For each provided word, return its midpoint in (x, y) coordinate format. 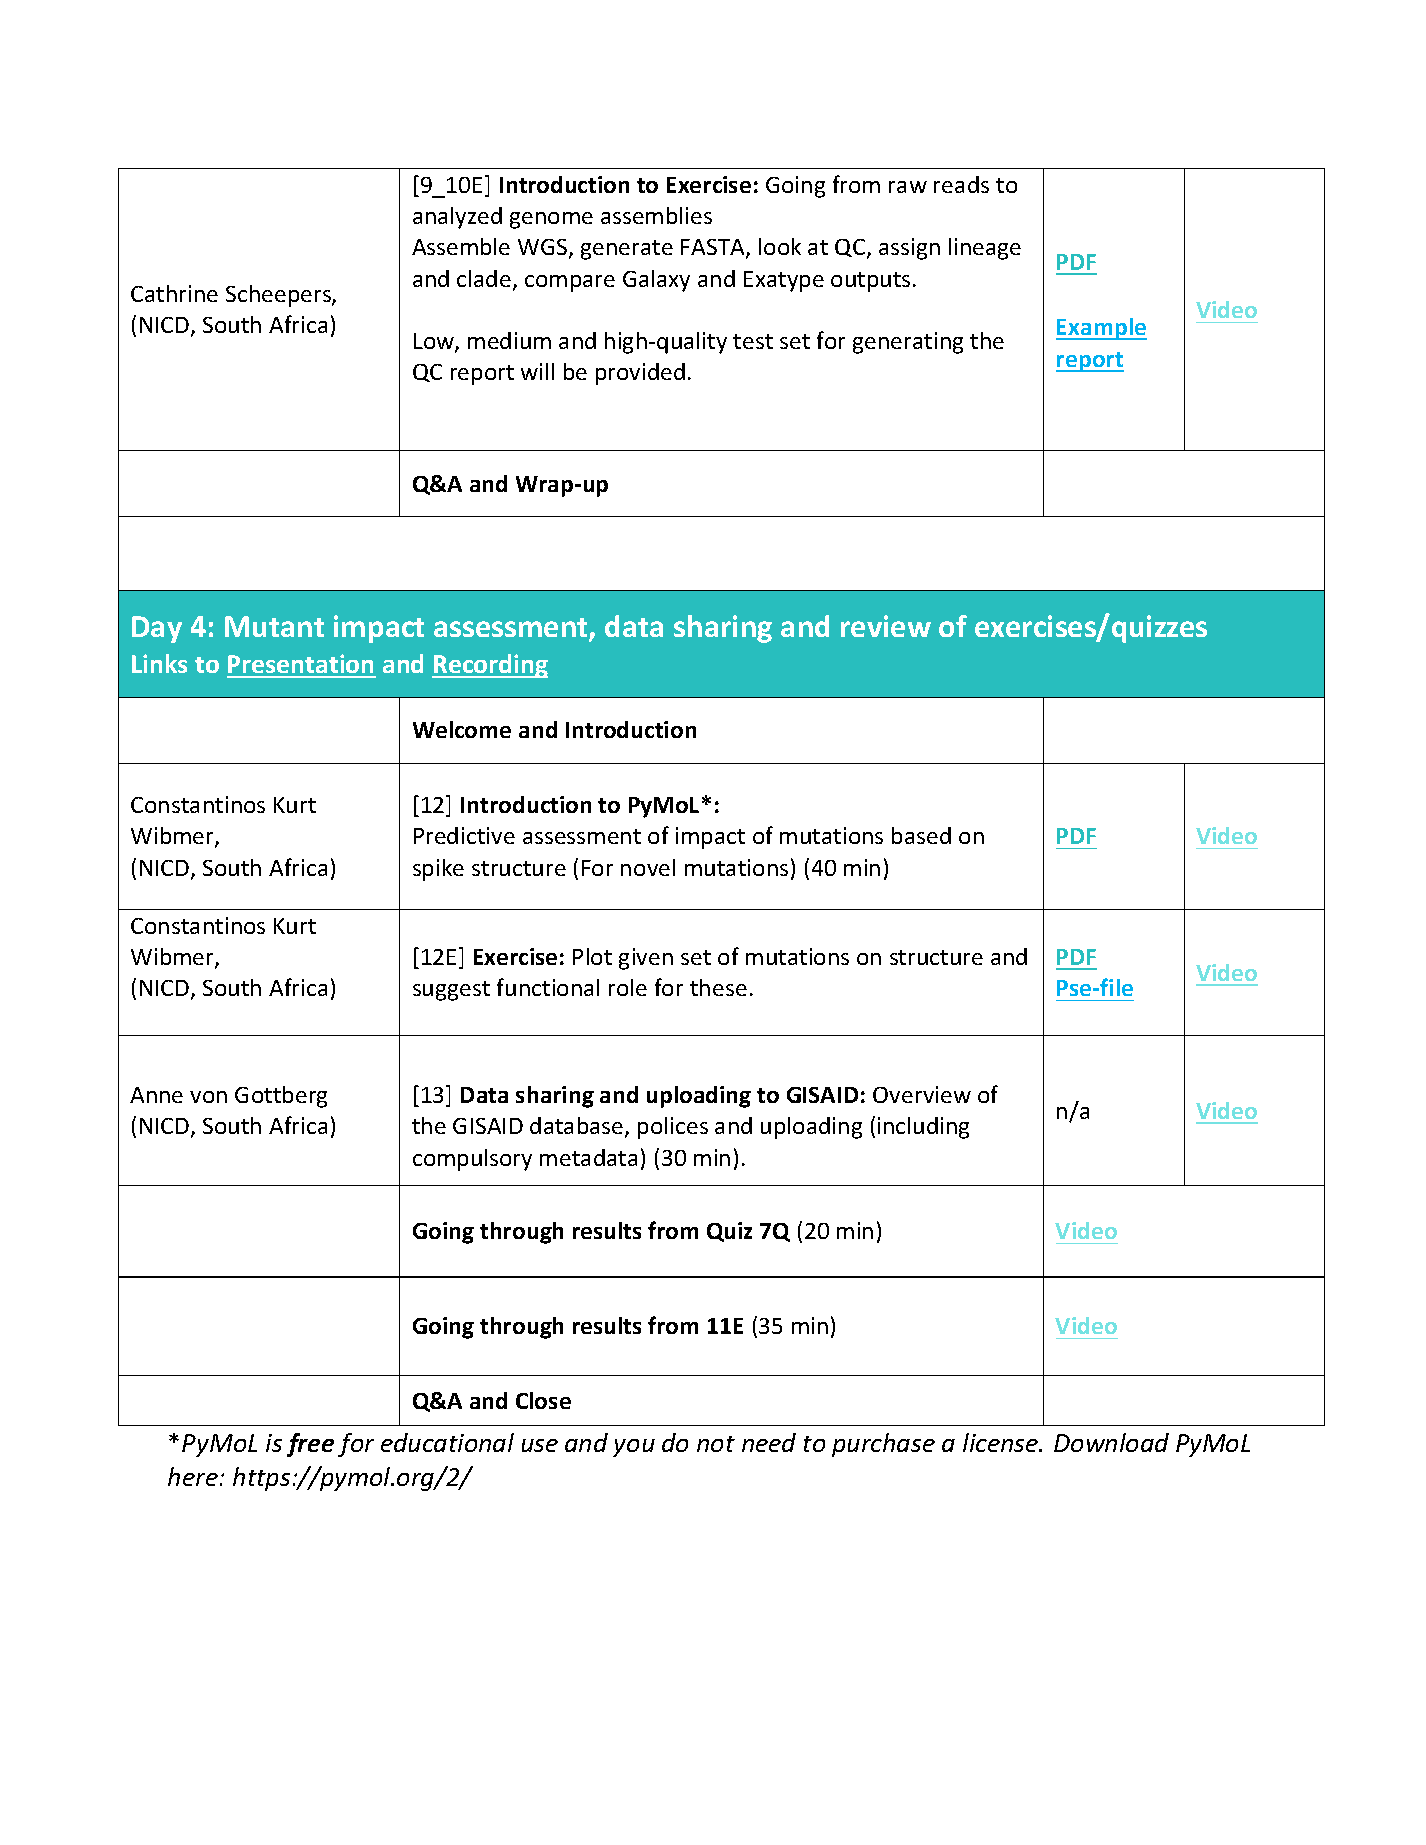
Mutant (274, 626)
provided (640, 374)
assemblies (656, 215)
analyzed (457, 218)
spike (438, 870)
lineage (985, 249)
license (1002, 1442)
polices (673, 1128)
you (634, 1448)
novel (648, 867)
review (886, 626)
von (208, 1097)
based (921, 835)
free (310, 1445)
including (923, 1128)
